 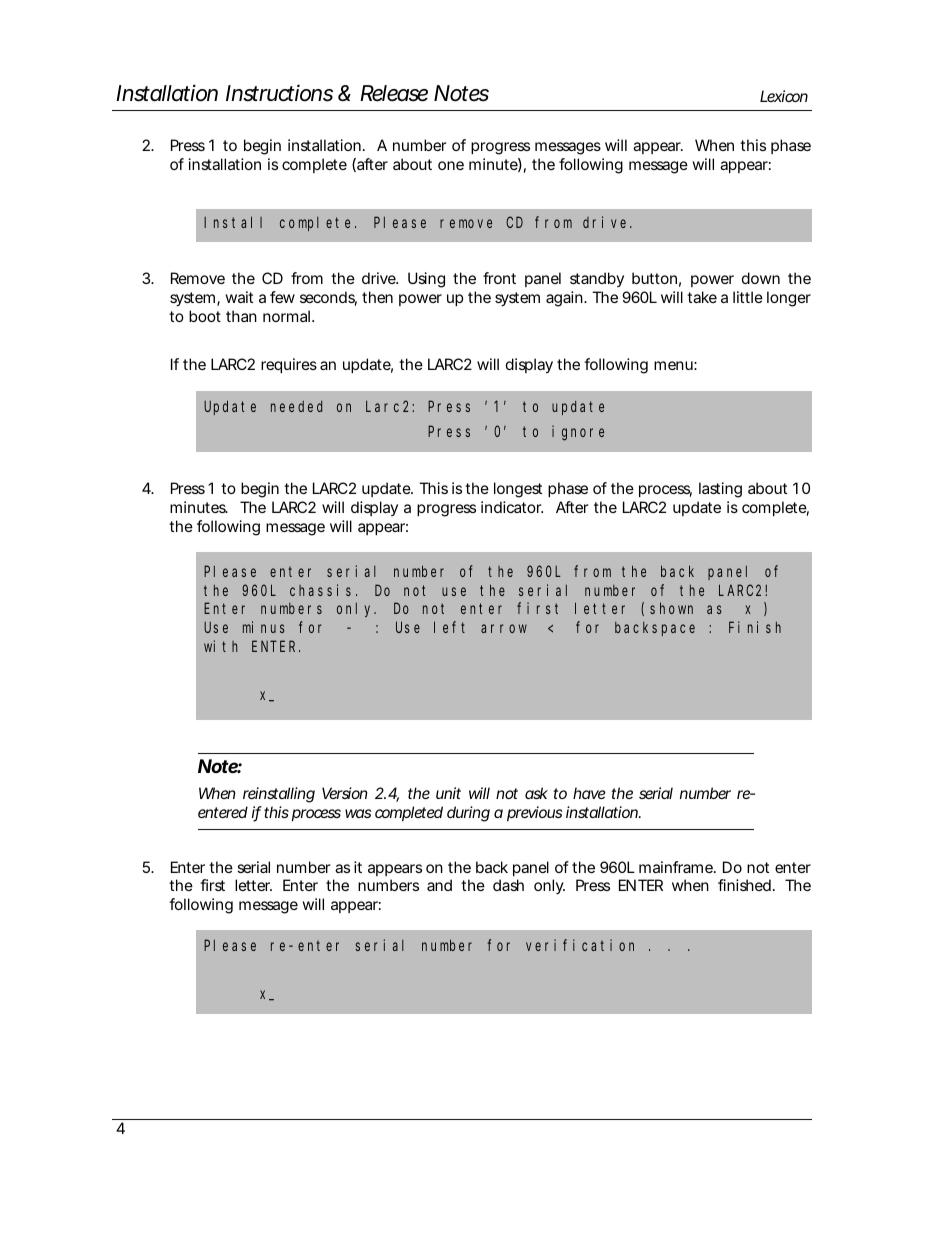 I want to click on requires, so click(x=289, y=365).
